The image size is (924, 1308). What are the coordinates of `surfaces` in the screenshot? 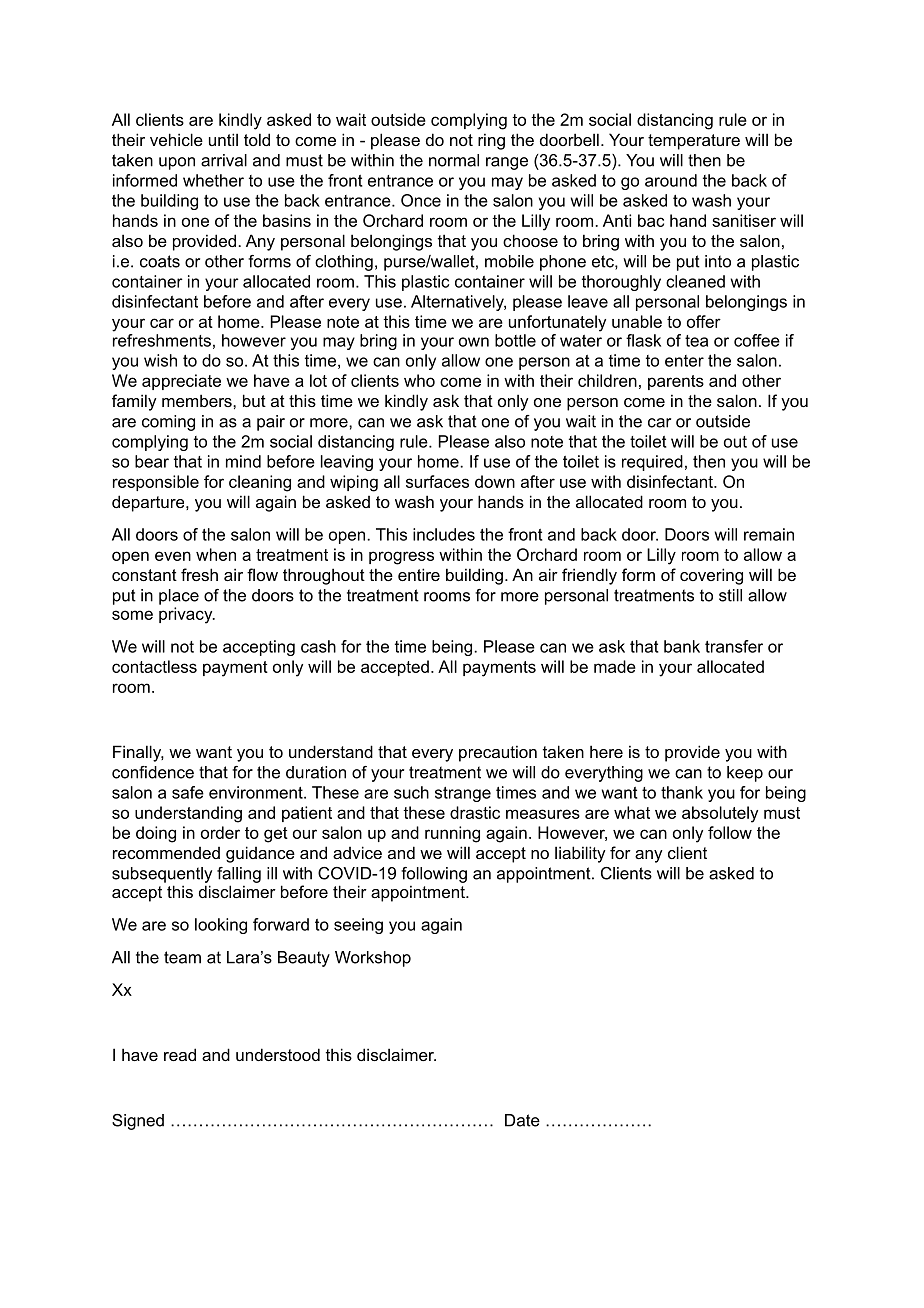 It's located at (437, 481).
